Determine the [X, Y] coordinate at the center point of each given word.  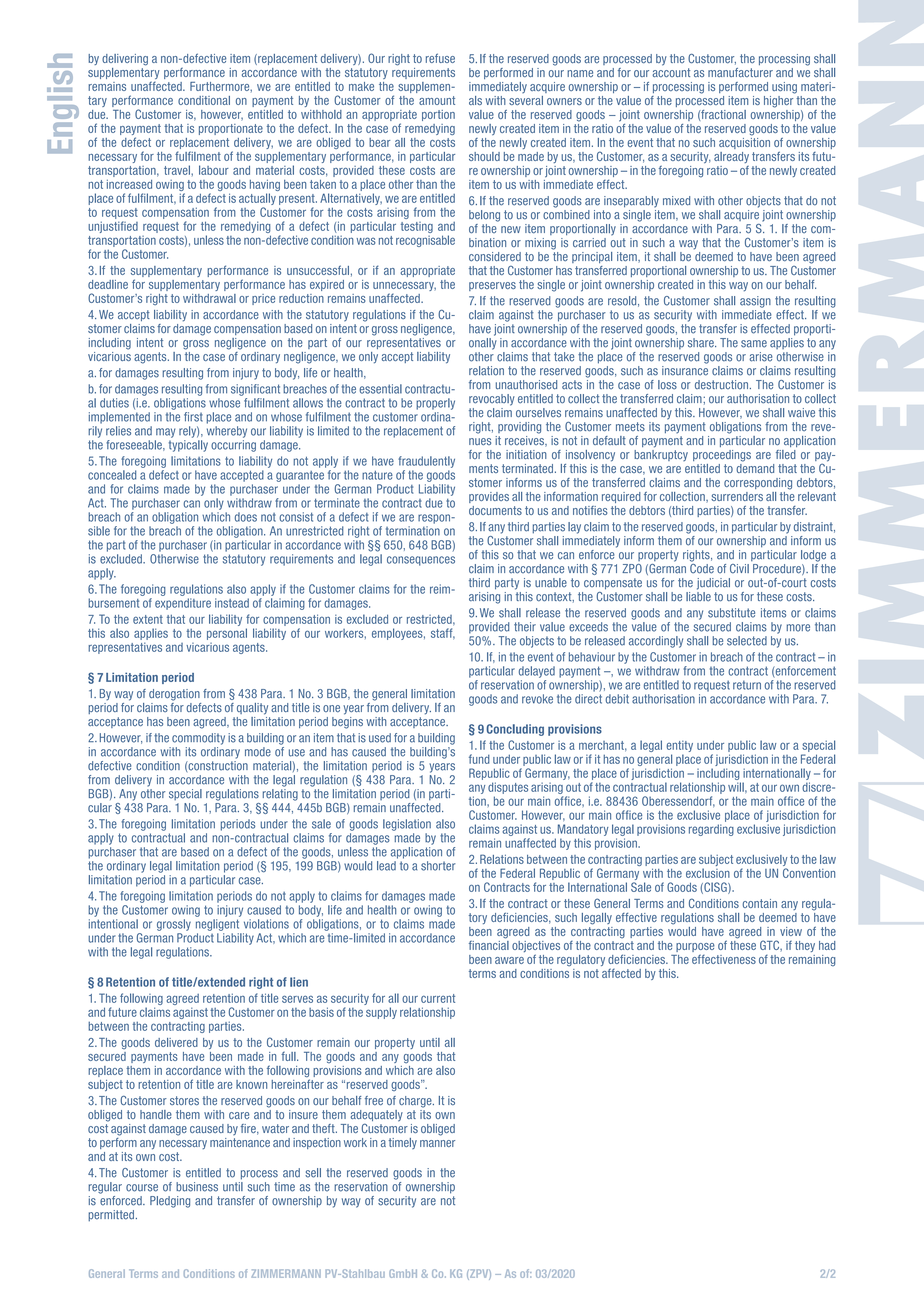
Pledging [170, 1202]
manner [437, 1143]
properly [435, 404]
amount [437, 100]
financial [489, 944]
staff [443, 634]
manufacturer [740, 72]
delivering [125, 60]
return [747, 685]
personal [227, 634]
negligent [217, 925]
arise [761, 357]
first [193, 417]
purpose [695, 949]
